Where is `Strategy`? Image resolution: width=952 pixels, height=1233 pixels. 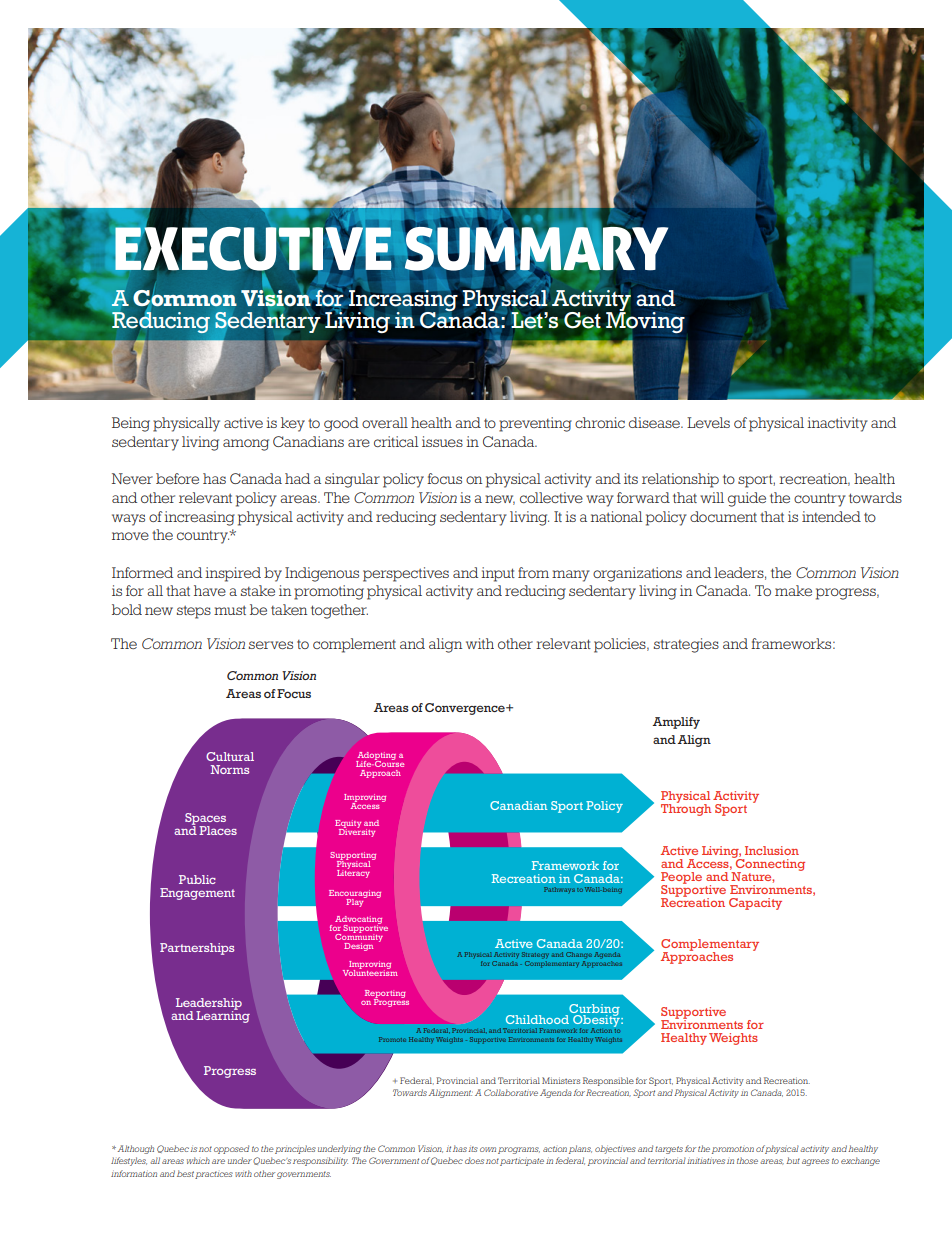 Strategy is located at coordinates (535, 955).
